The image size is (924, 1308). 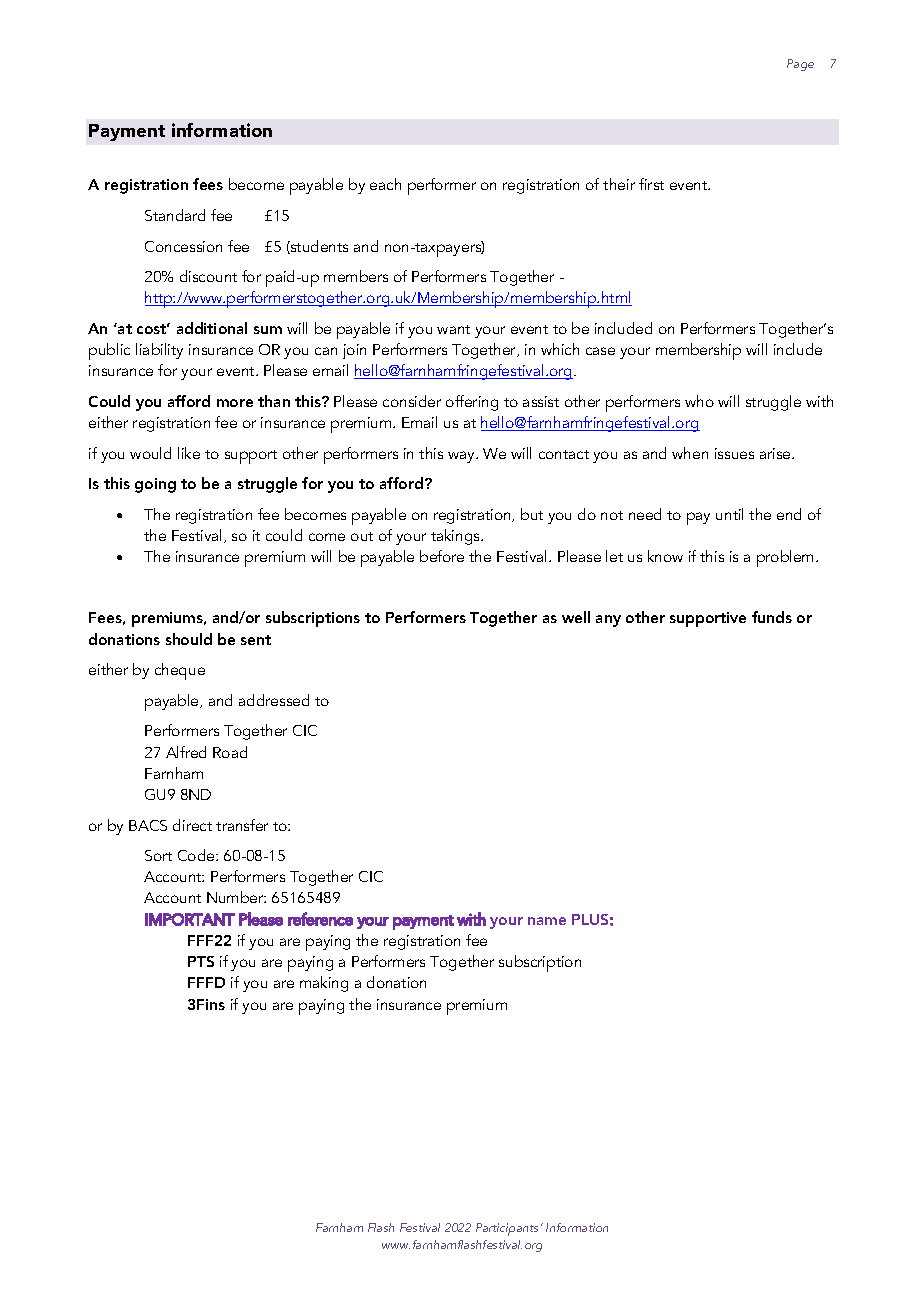 What do you see at coordinates (453, 329) in the page?
I see `want` at bounding box center [453, 329].
